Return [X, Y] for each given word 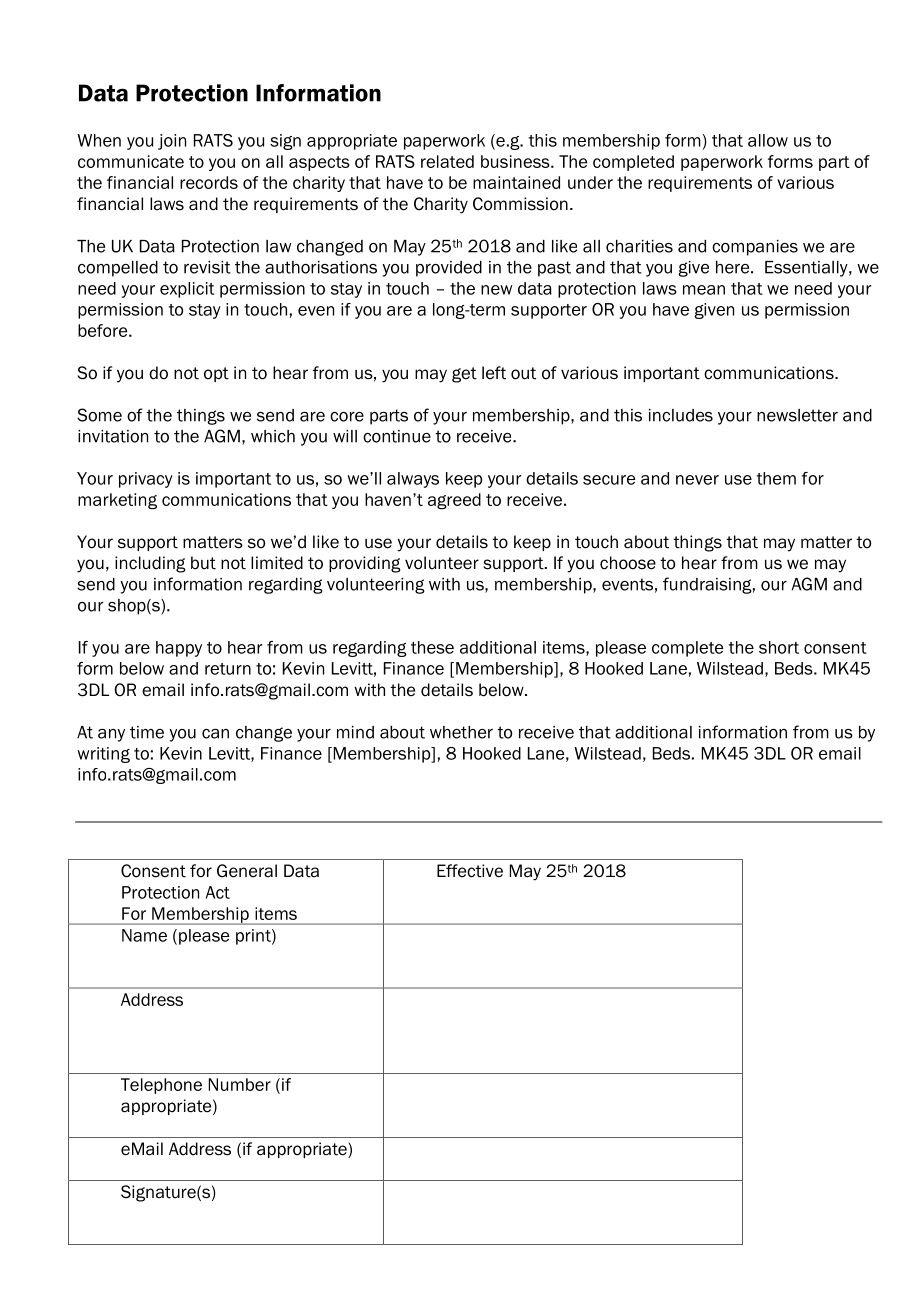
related [447, 161]
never [697, 480]
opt [216, 374]
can [215, 734]
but [203, 563]
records [209, 182]
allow [768, 140]
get [464, 375]
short [779, 647]
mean [704, 290]
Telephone [161, 1086]
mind [355, 732]
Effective [470, 871]
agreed [454, 501]
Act [218, 892]
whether [461, 732]
